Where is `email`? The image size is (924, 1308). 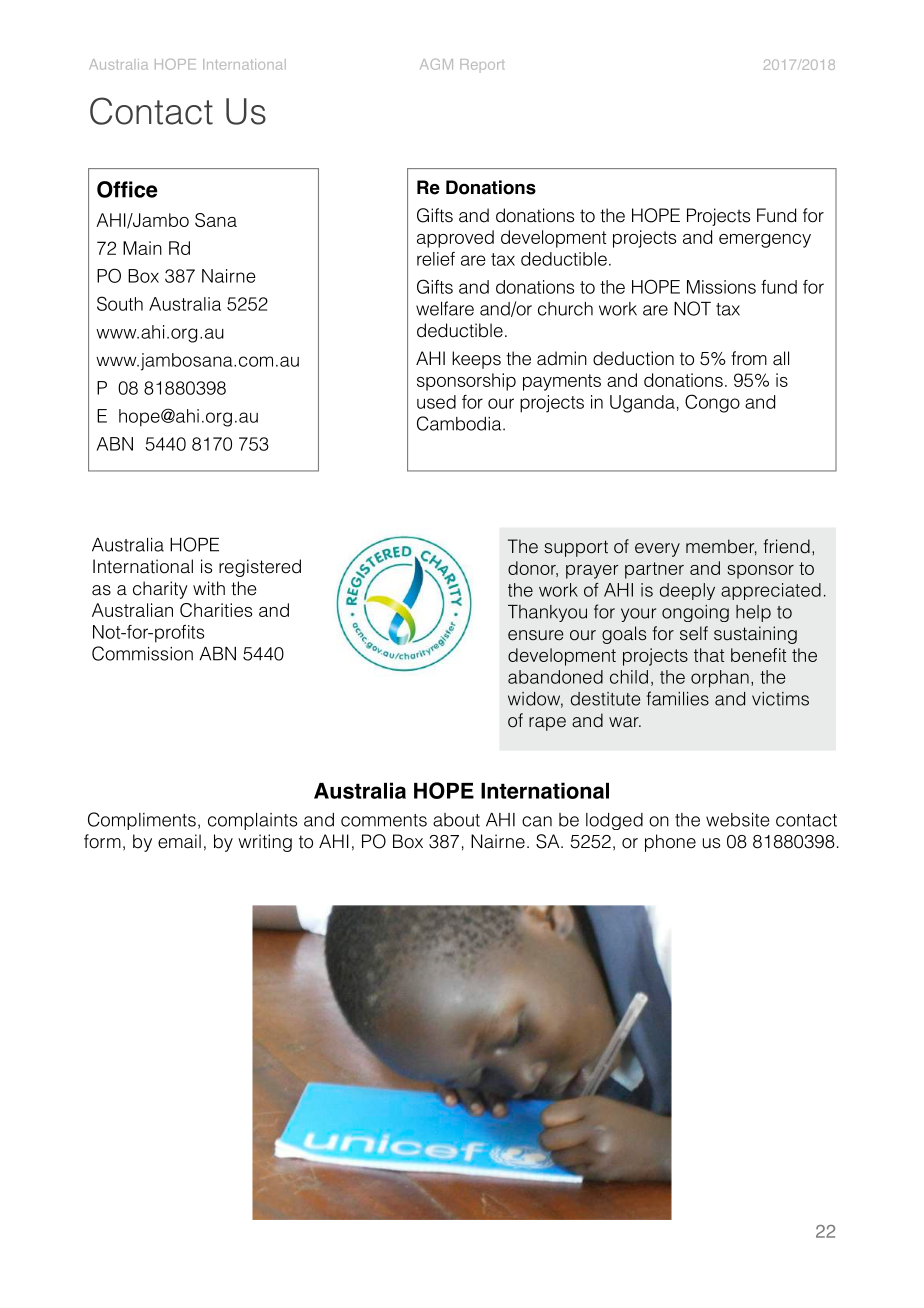 email is located at coordinates (179, 841).
